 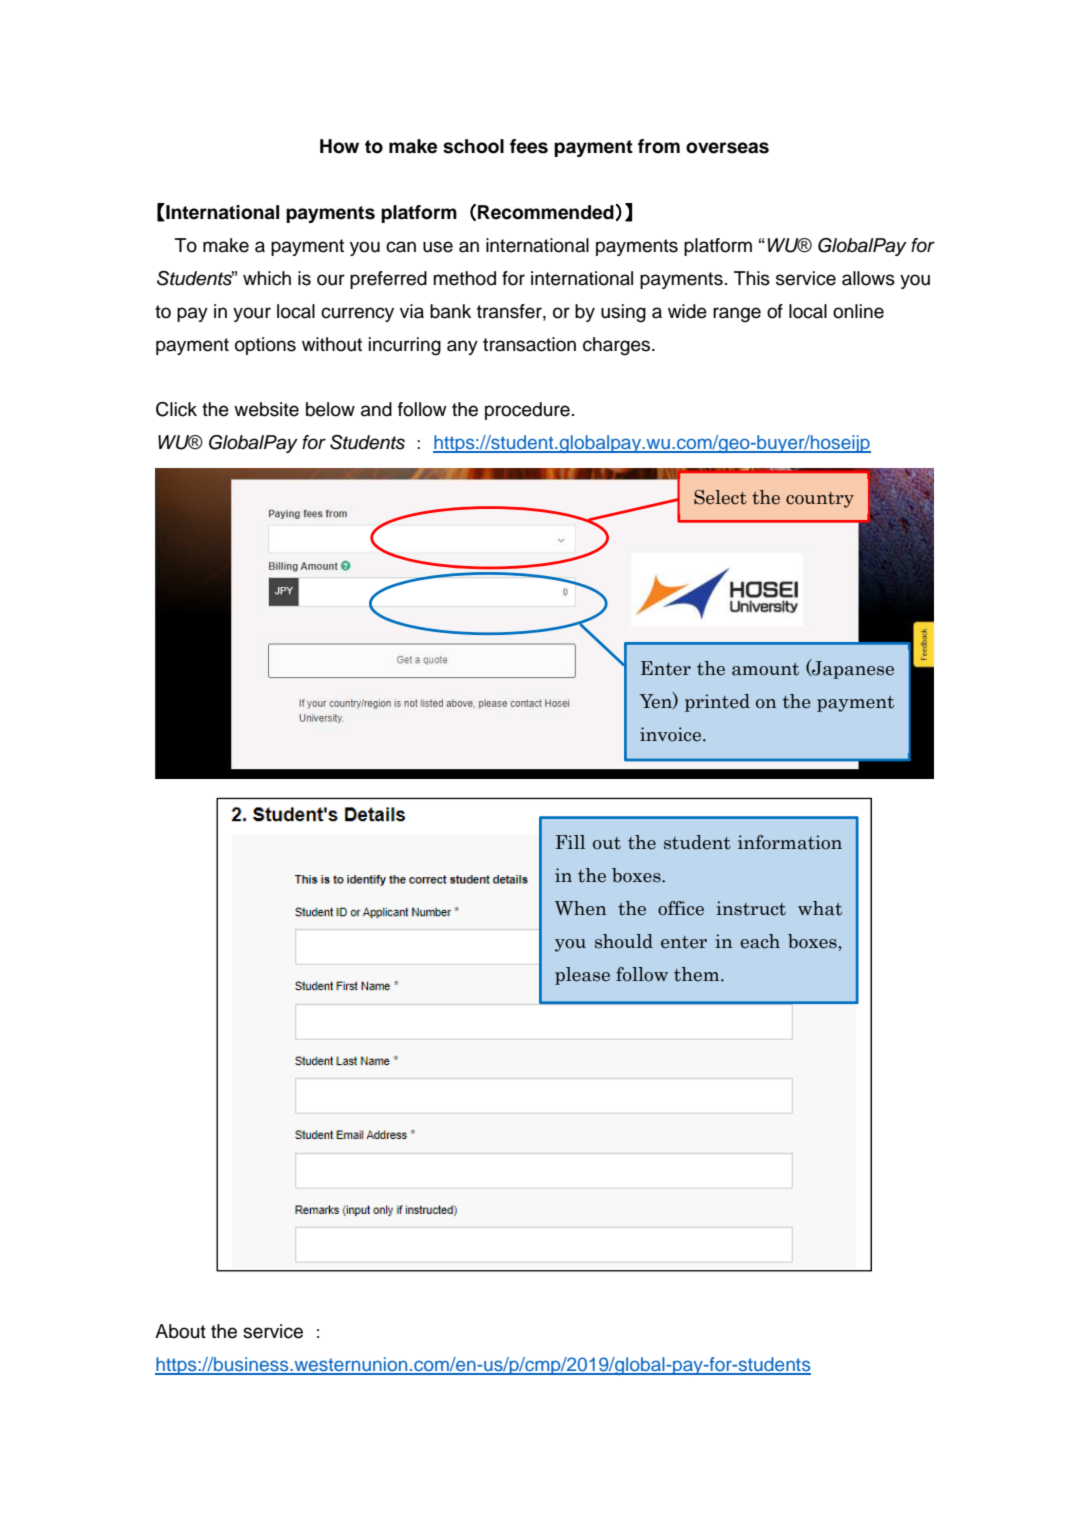 I want to click on invoice, so click(x=672, y=734).
